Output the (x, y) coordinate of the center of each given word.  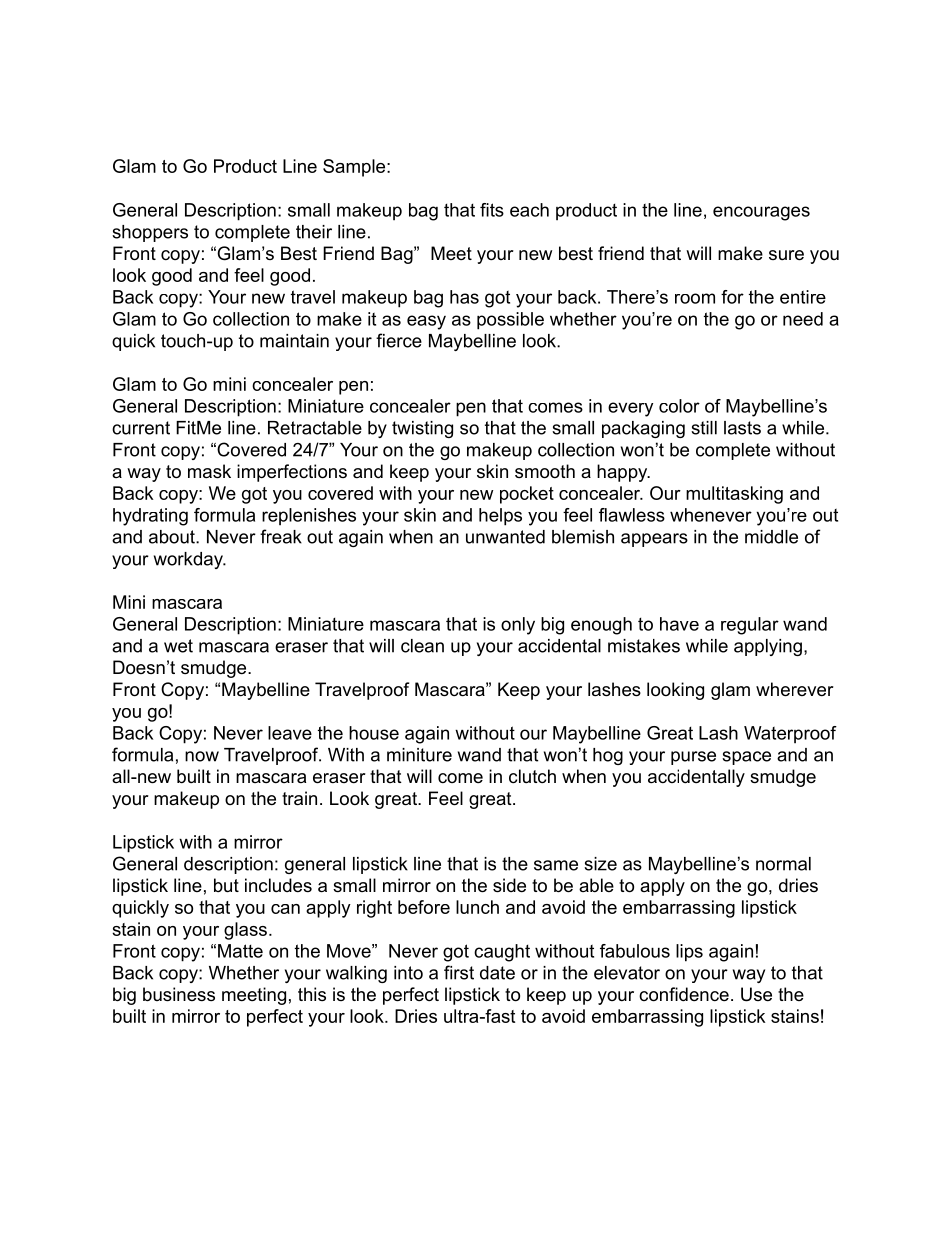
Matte (240, 951)
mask (209, 471)
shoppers (150, 233)
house (374, 733)
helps (500, 517)
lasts (742, 428)
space (746, 758)
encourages (761, 213)
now (202, 756)
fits (492, 210)
